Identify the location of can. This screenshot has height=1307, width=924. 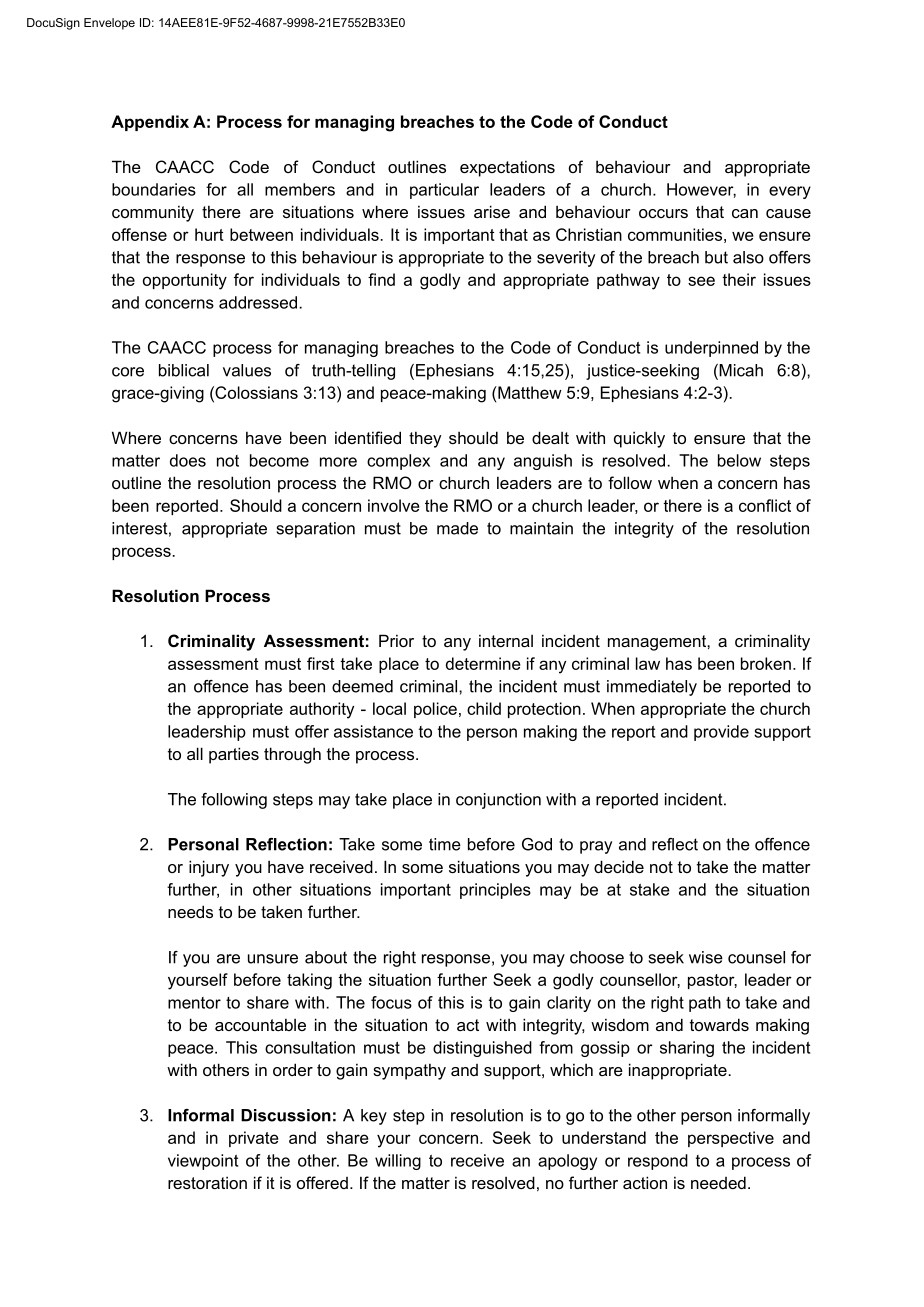
(745, 213).
